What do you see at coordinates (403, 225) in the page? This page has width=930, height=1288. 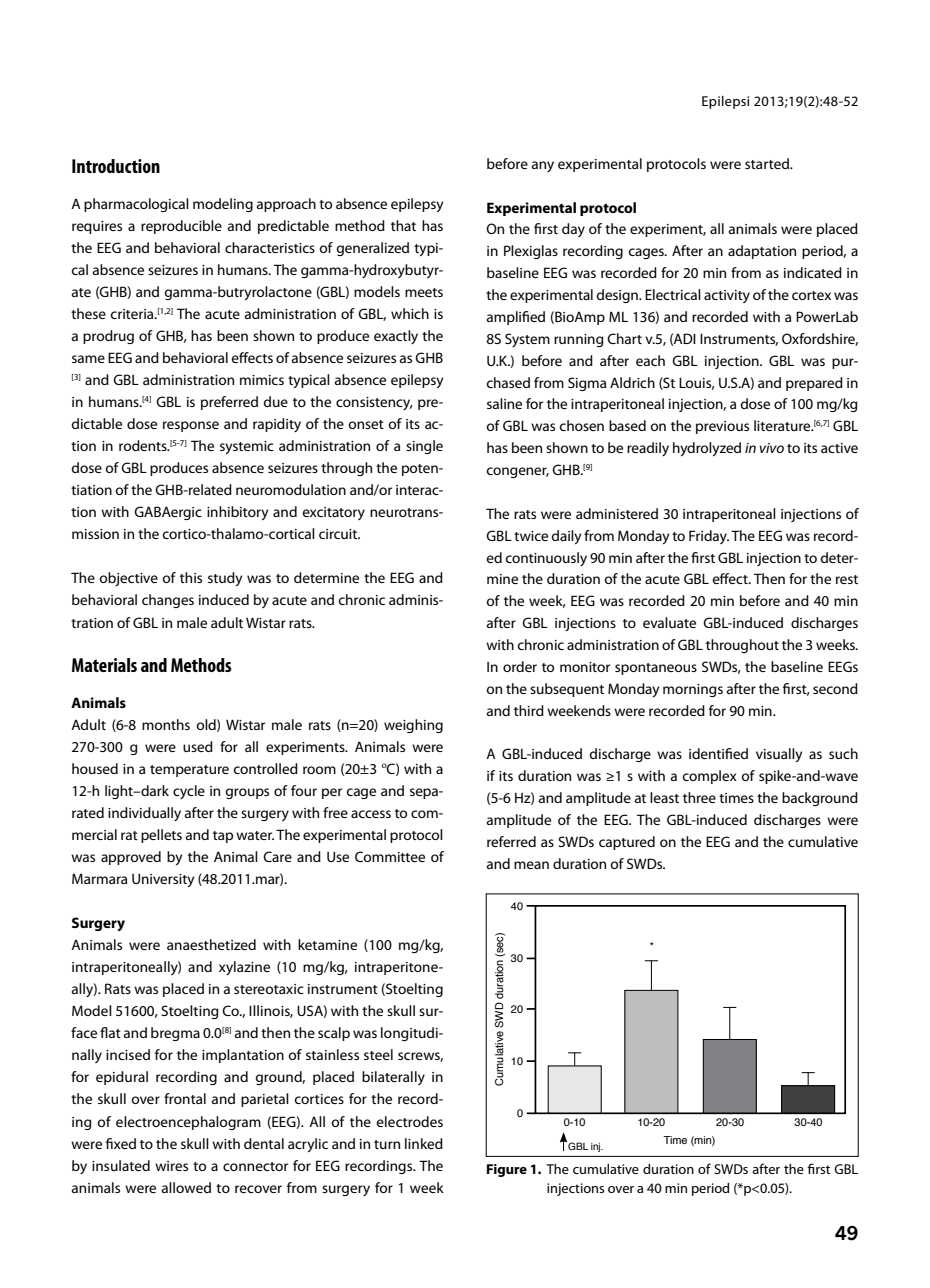 I see `that` at bounding box center [403, 225].
